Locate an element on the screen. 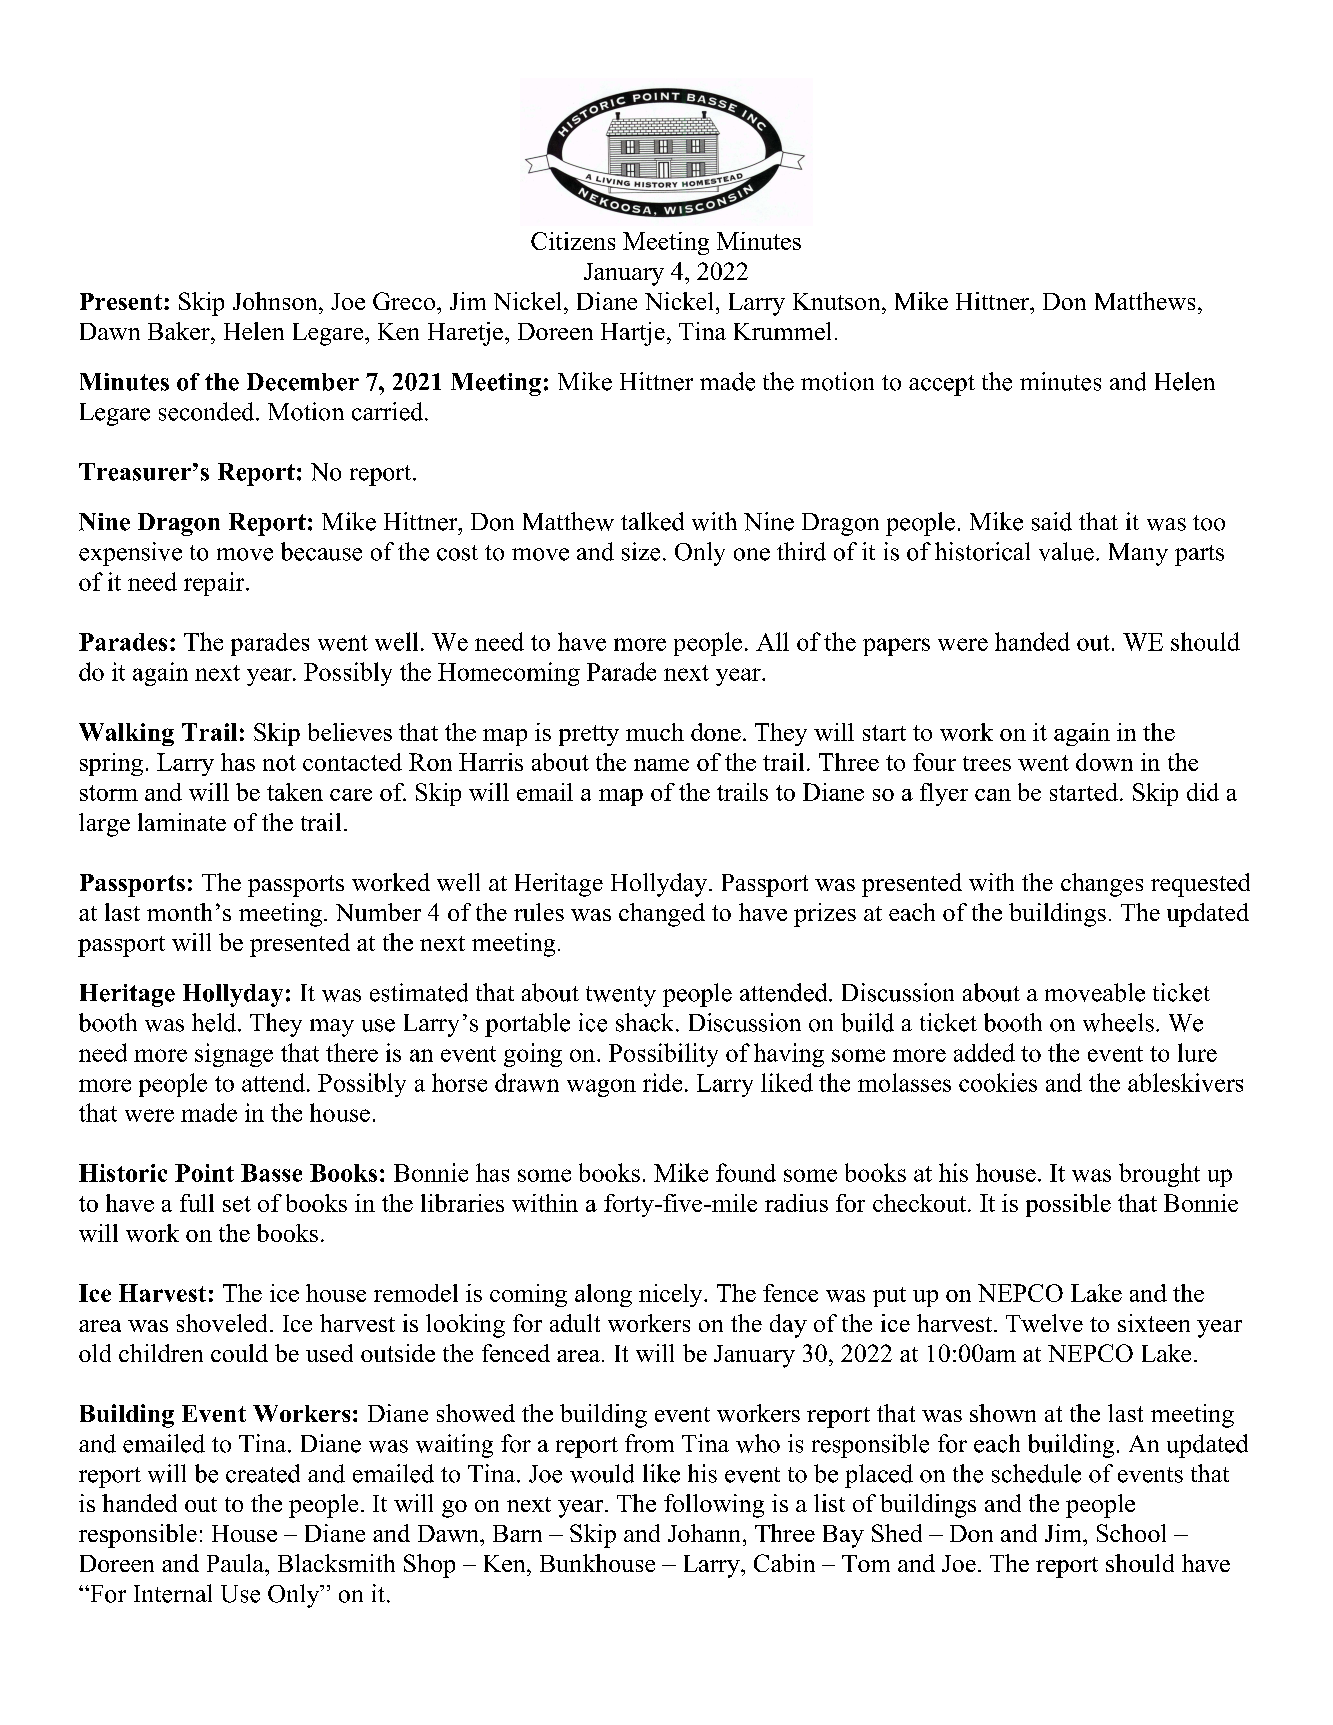 This screenshot has height=1725, width=1333. Citizens is located at coordinates (573, 241).
